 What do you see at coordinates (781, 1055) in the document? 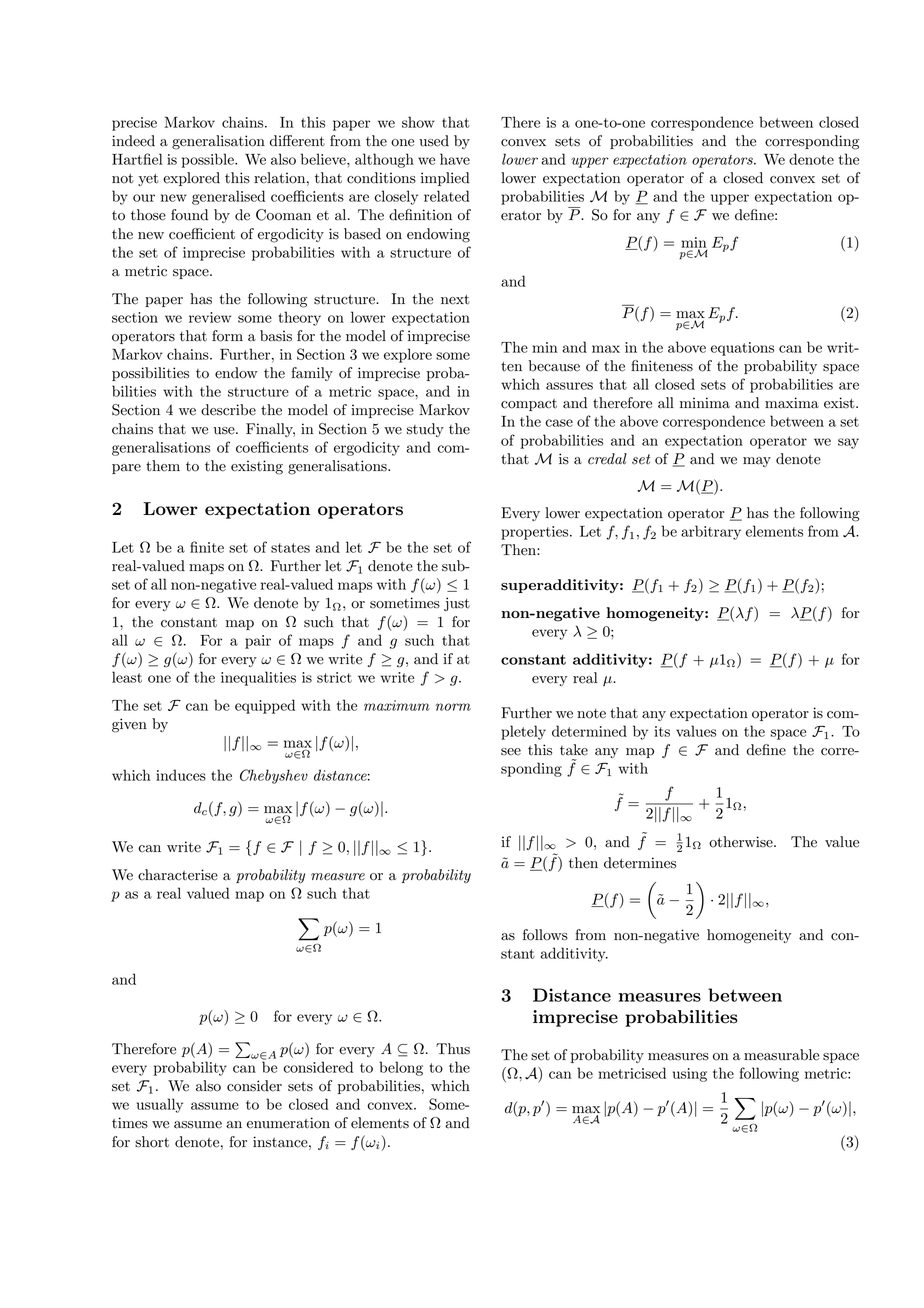
I see `measurable` at bounding box center [781, 1055].
